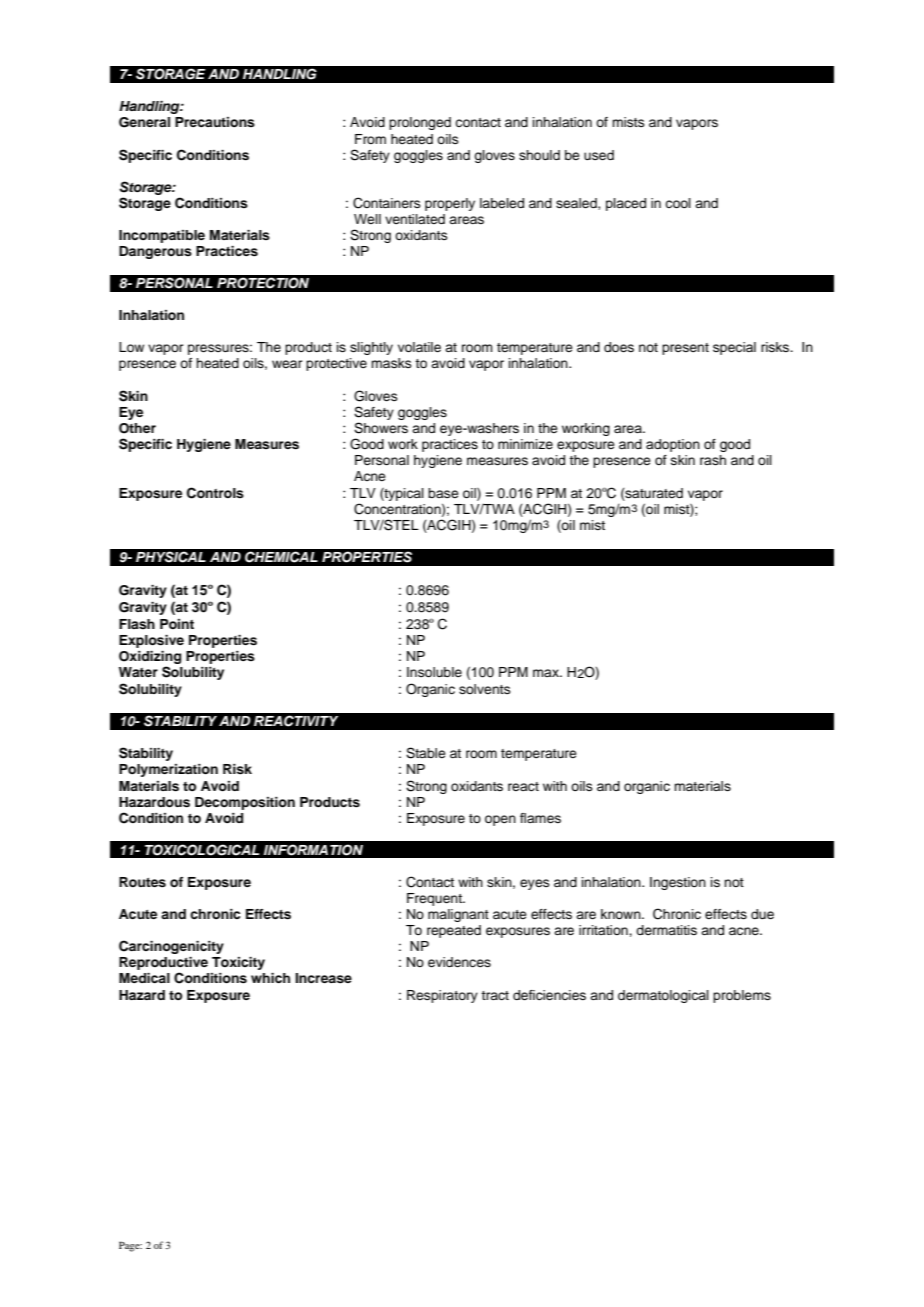  Describe the element at coordinates (215, 493) in the document. I see `Controls` at that location.
